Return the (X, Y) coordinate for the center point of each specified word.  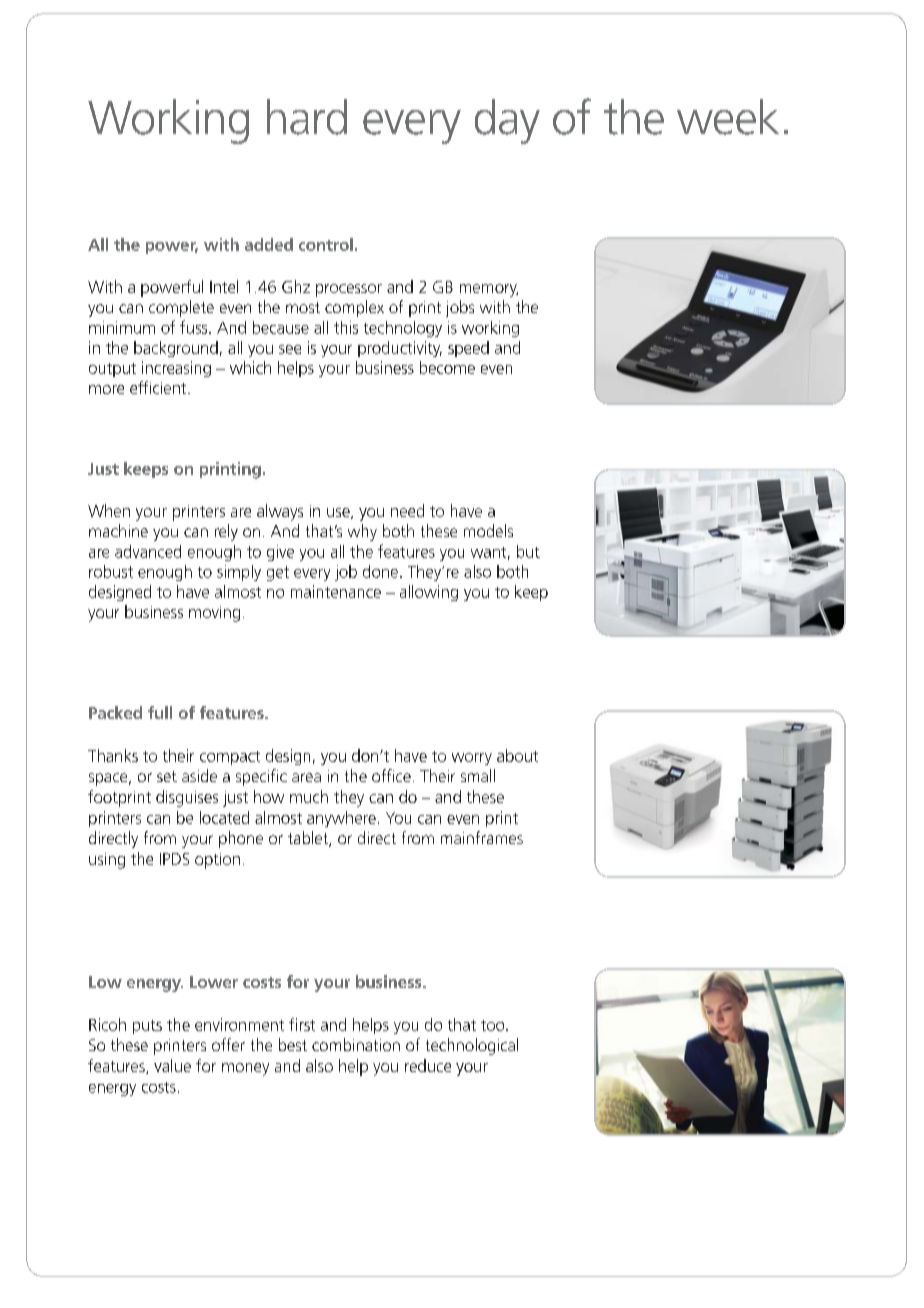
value (172, 1065)
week (728, 117)
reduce (428, 1065)
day (507, 121)
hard (307, 117)
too (494, 1025)
